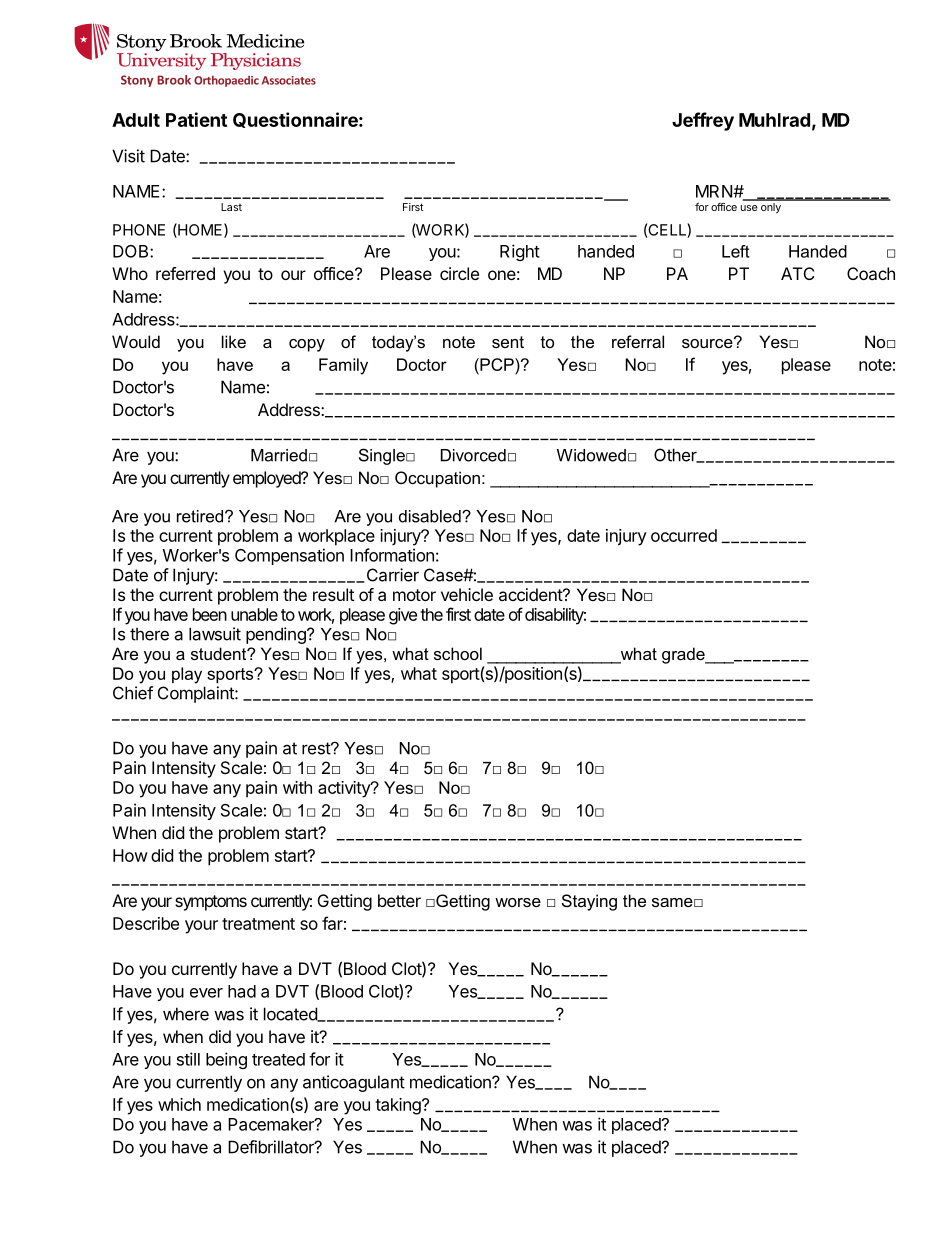 Image resolution: width=952 pixels, height=1233 pixels. Describe the element at coordinates (210, 614) in the page. I see `been` at that location.
